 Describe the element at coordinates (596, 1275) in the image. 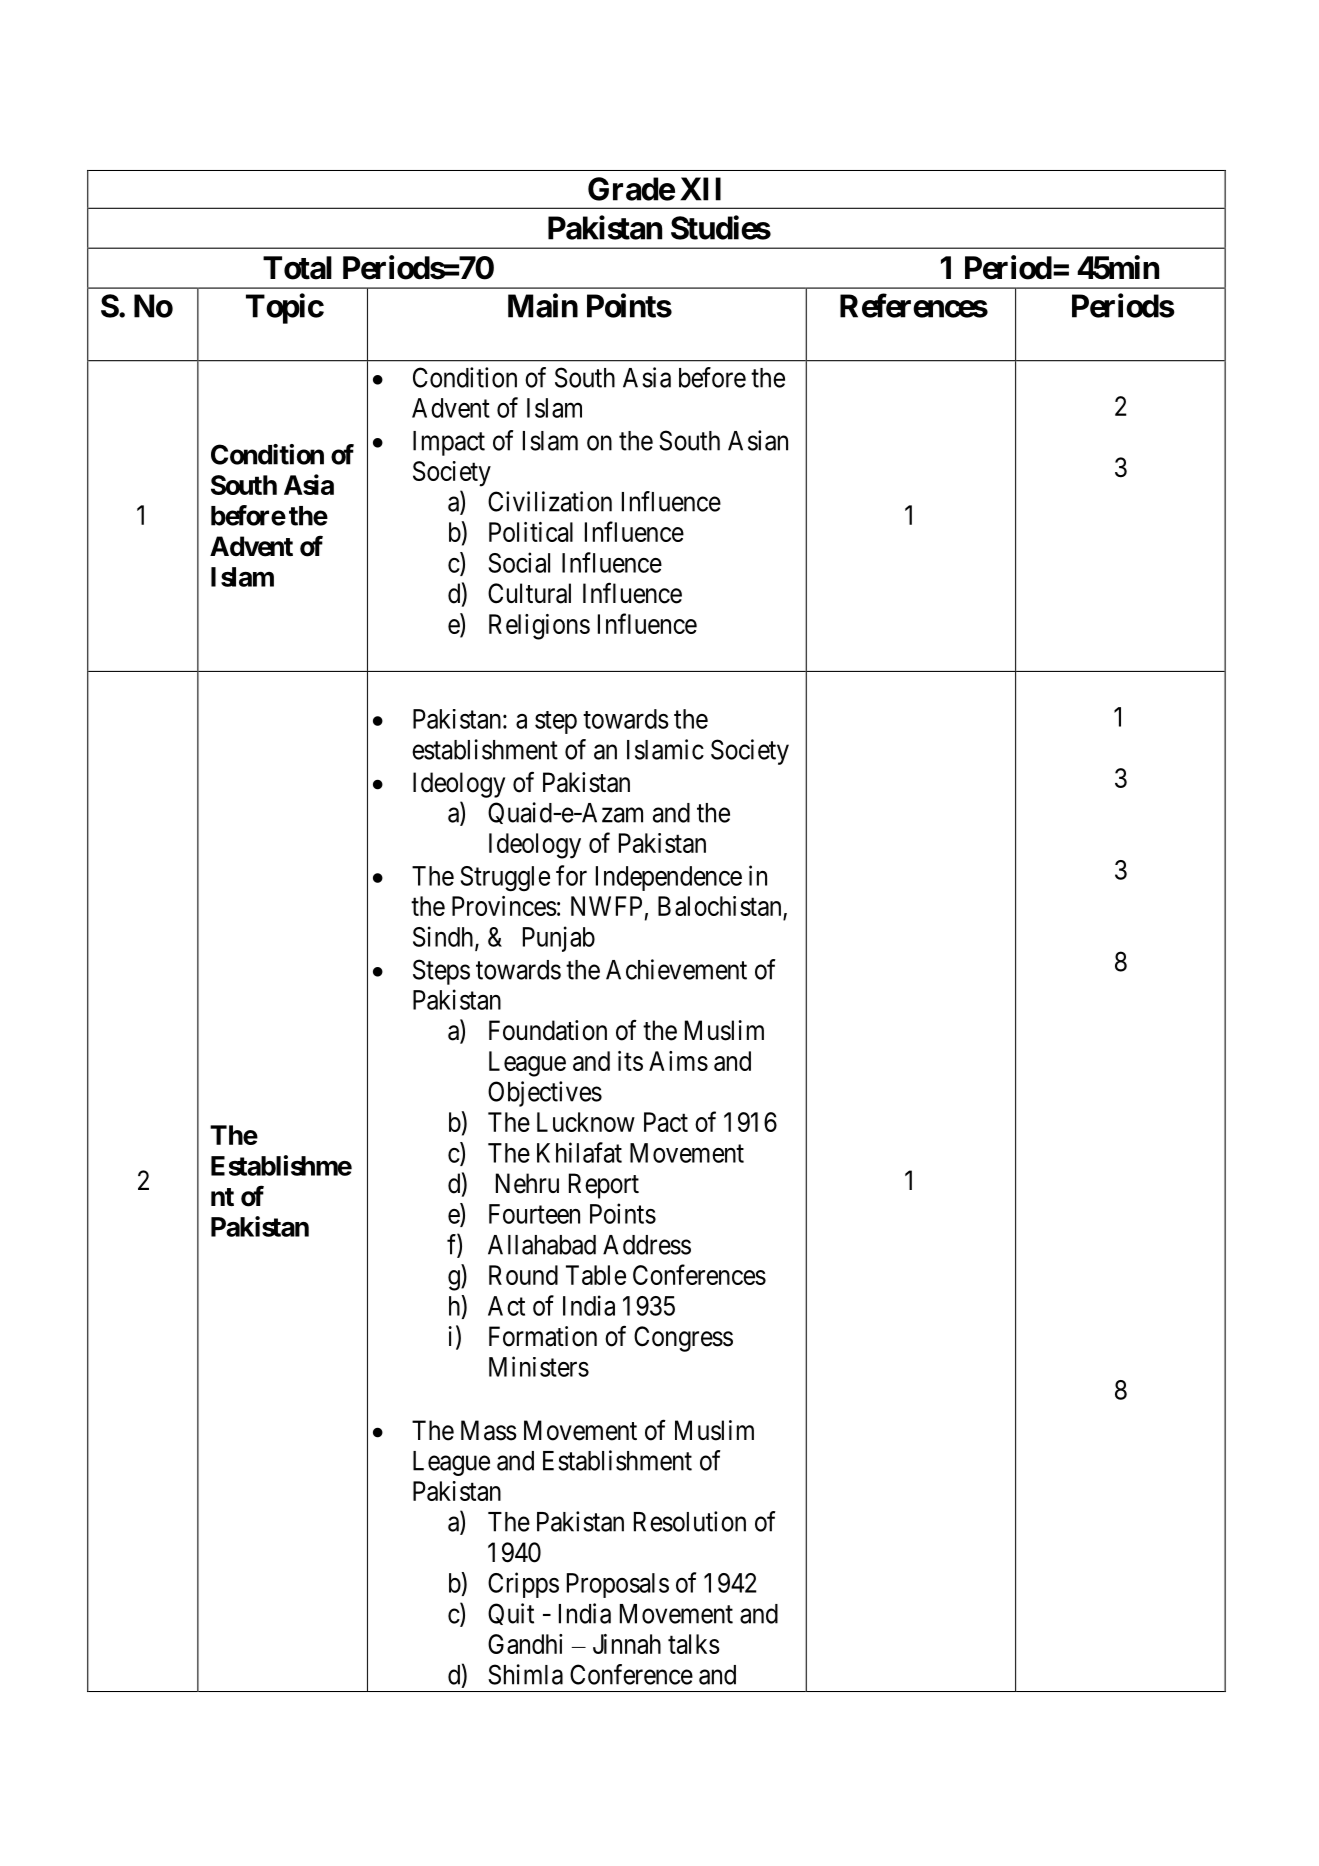

I see `Table` at that location.
